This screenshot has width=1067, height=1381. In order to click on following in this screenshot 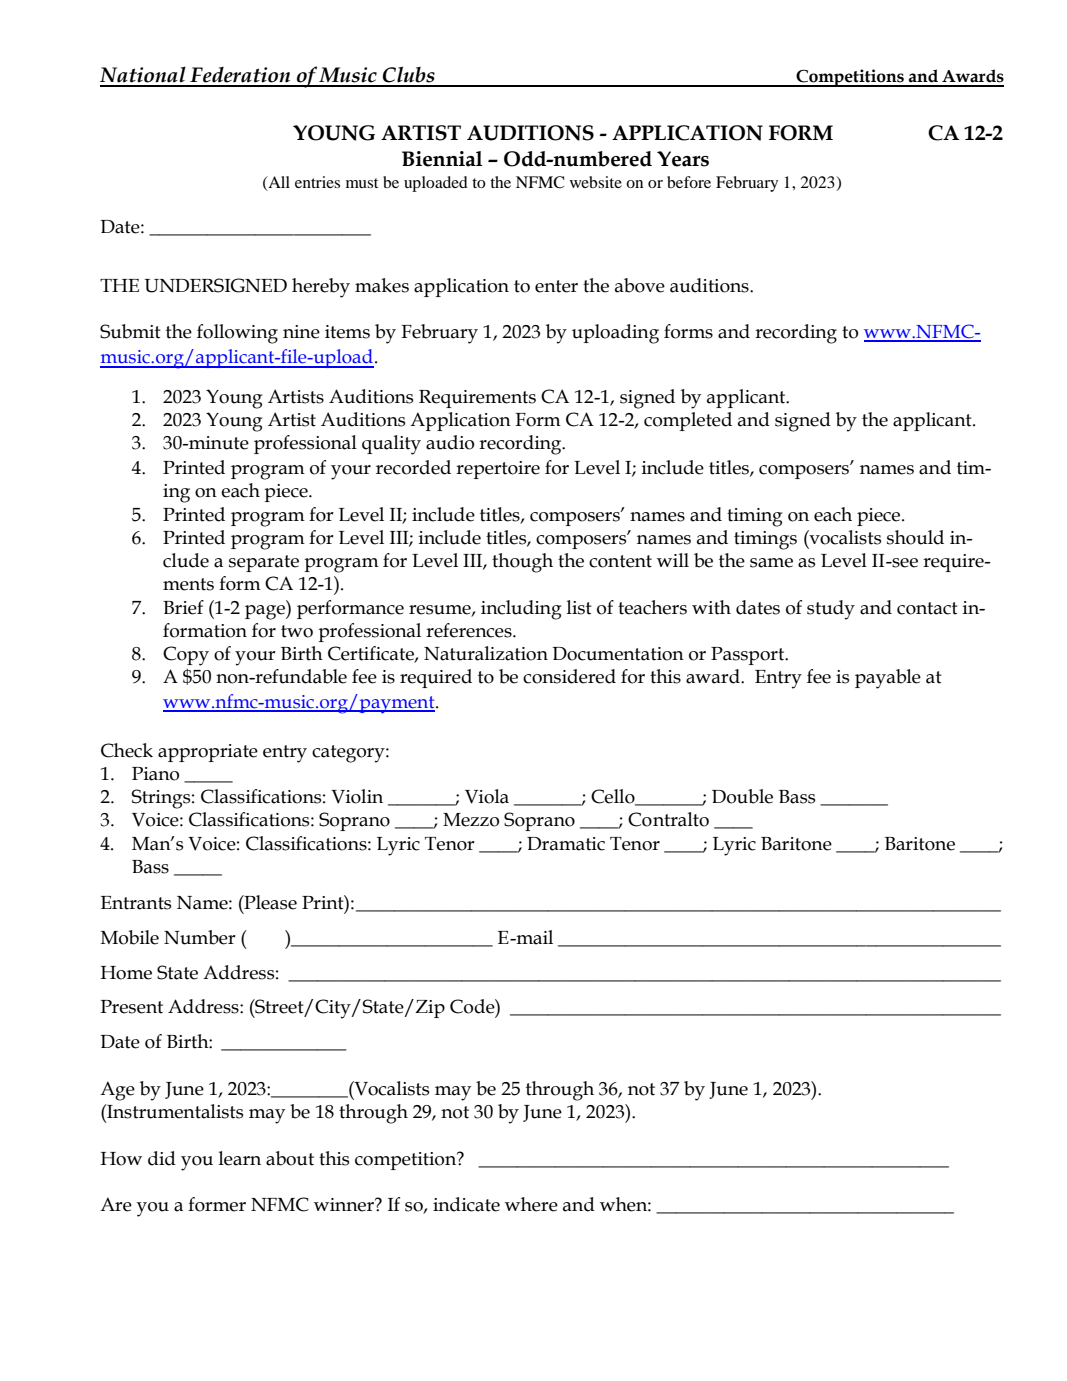, I will do `click(237, 334)`.
